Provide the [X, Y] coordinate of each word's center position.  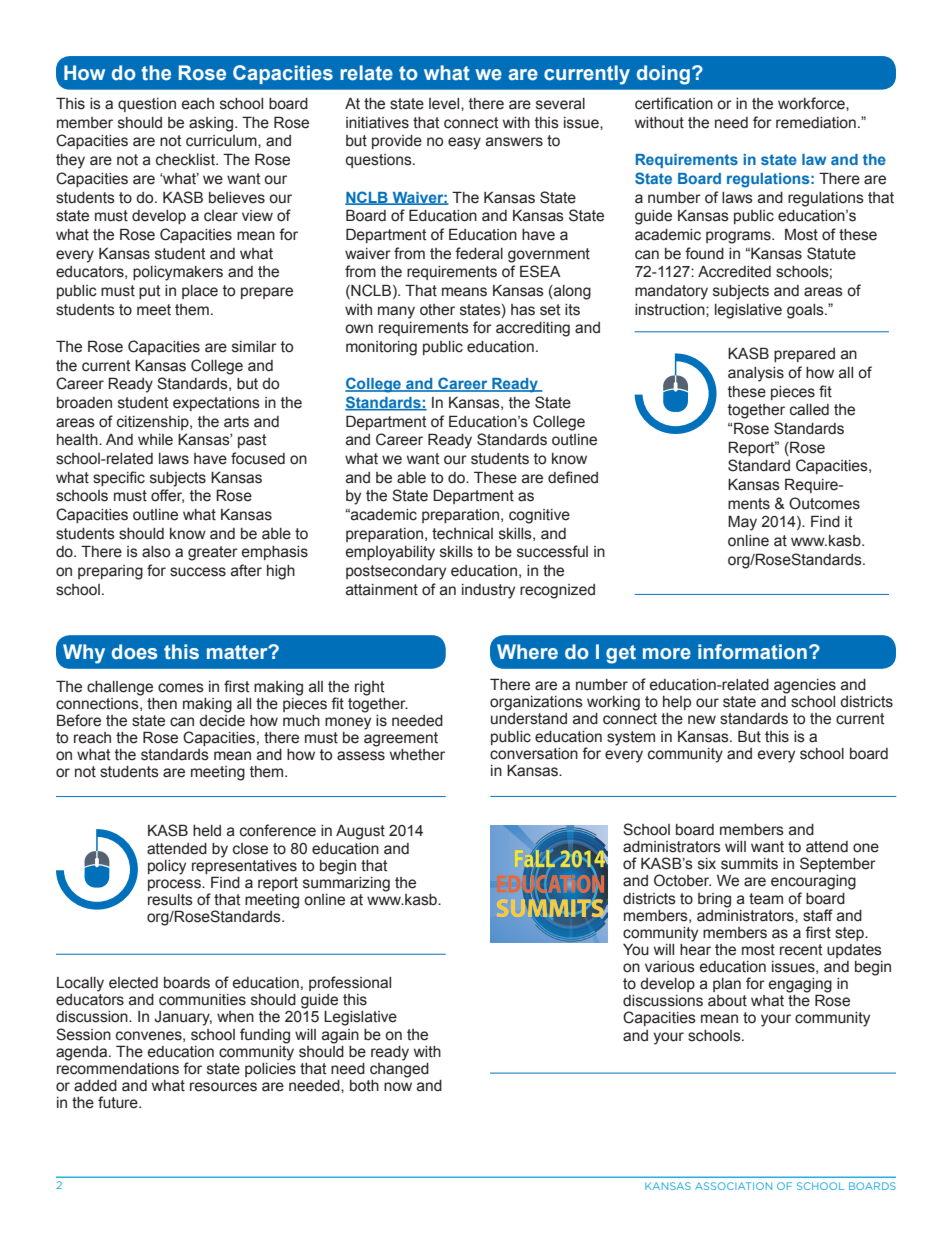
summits [749, 864]
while [155, 440]
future [119, 1102]
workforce [812, 103]
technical [462, 534]
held [207, 831]
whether [417, 755]
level [445, 104]
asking [212, 124]
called [809, 410]
